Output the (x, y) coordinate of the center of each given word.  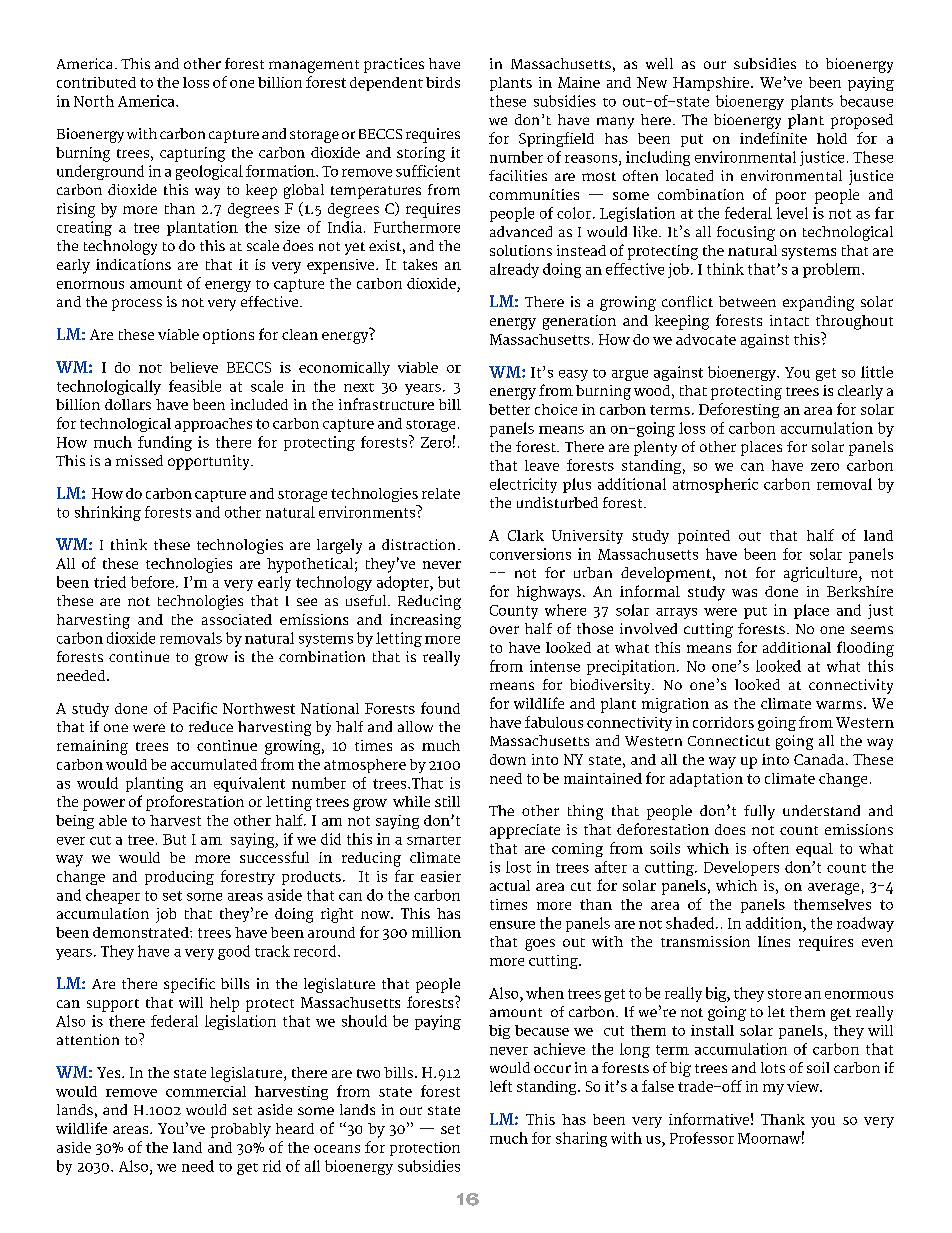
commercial (206, 1091)
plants (812, 102)
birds (443, 82)
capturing (192, 154)
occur (552, 1069)
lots (773, 1067)
